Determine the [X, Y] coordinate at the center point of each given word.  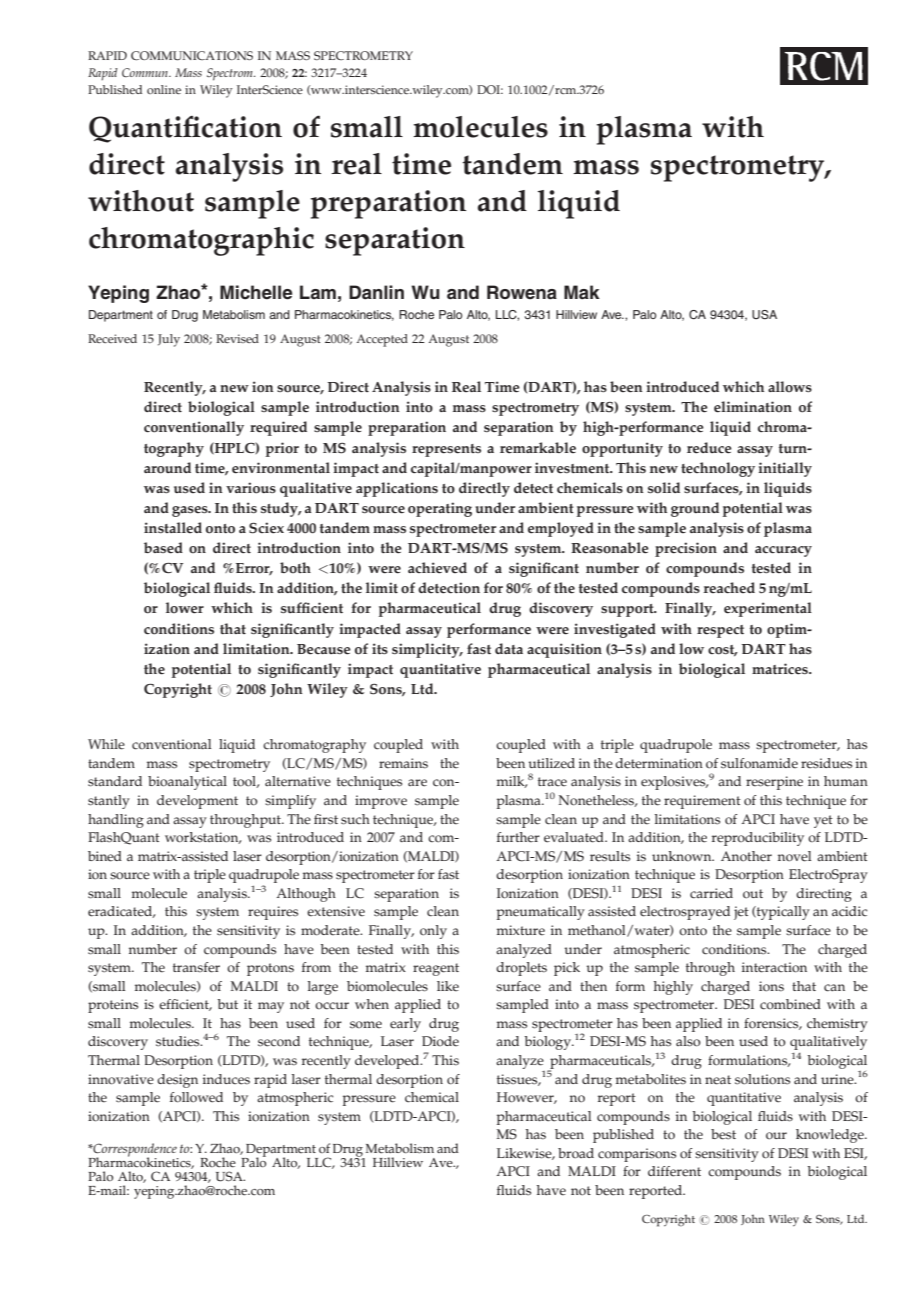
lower [185, 608]
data [509, 648]
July [169, 340]
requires [273, 913]
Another [746, 856]
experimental [768, 609]
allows [790, 387]
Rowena [522, 292]
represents [446, 450]
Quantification [185, 129]
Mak [582, 292]
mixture [521, 930]
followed [196, 1097]
